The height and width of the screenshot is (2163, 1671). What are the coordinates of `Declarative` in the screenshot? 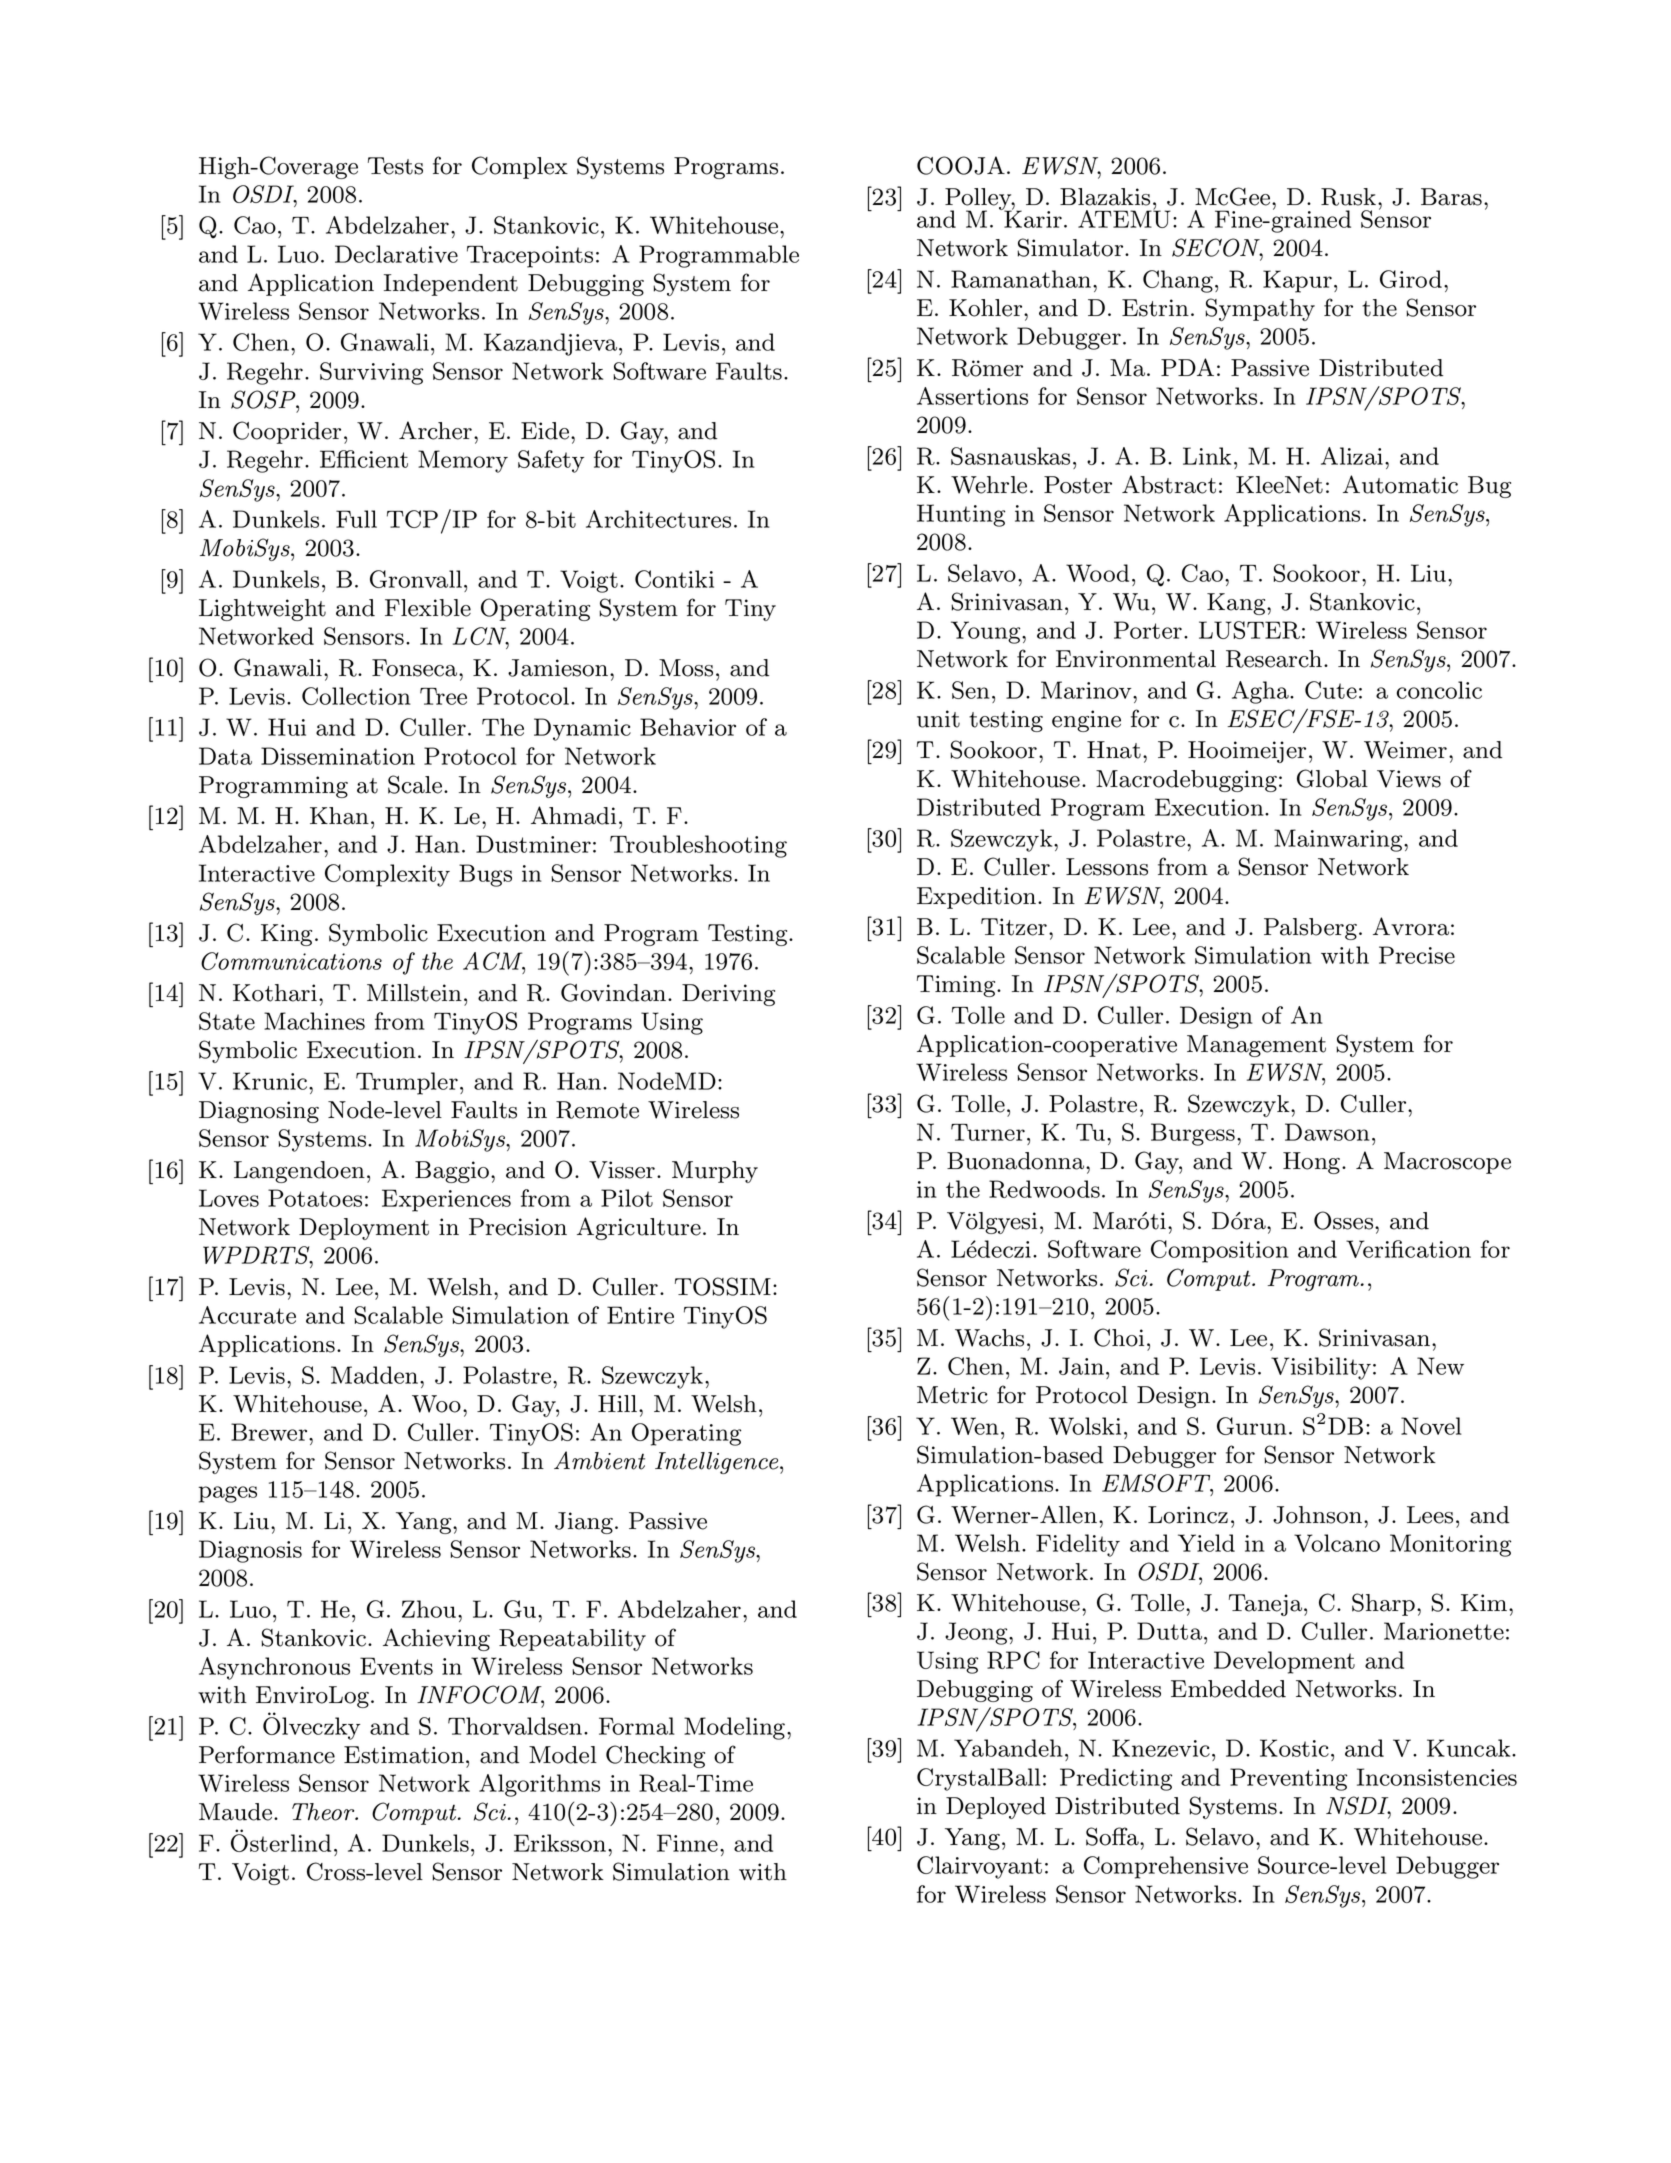 It's located at (396, 254).
